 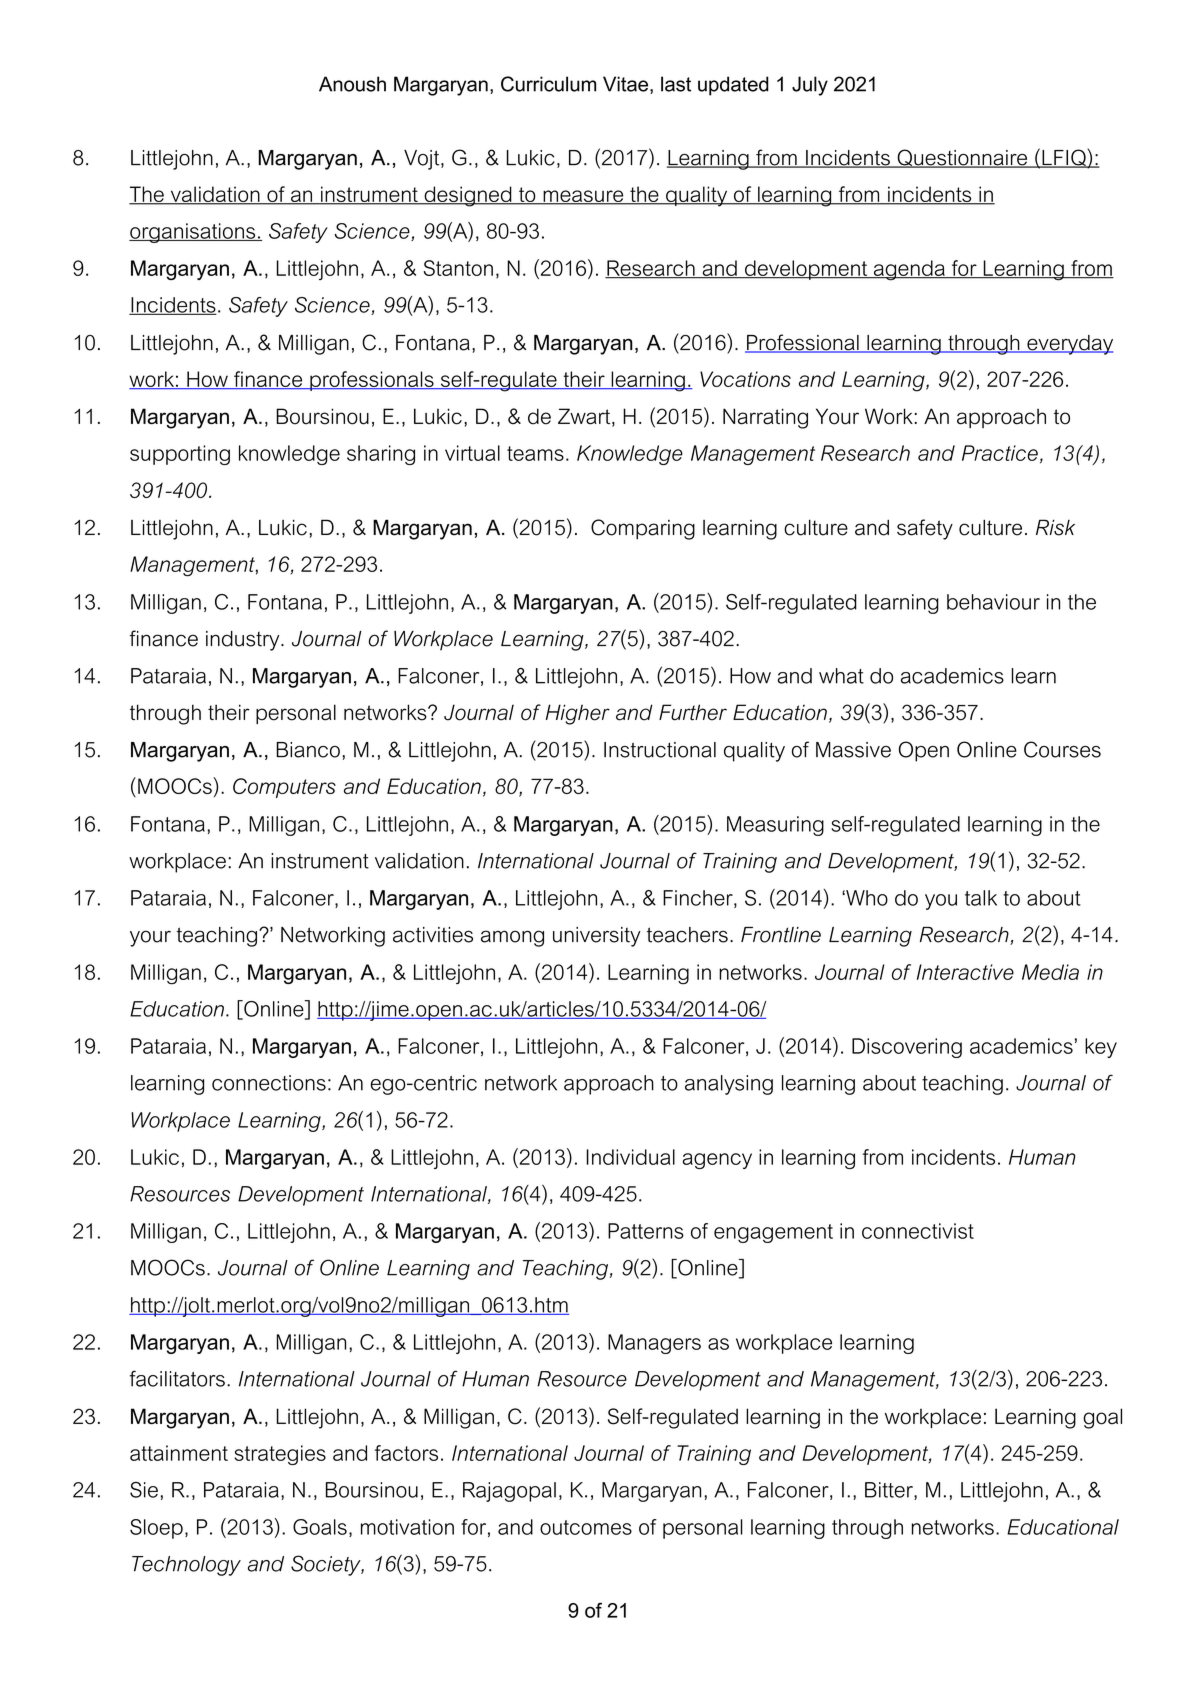 What do you see at coordinates (186, 1566) in the image?
I see `Technology` at bounding box center [186, 1566].
